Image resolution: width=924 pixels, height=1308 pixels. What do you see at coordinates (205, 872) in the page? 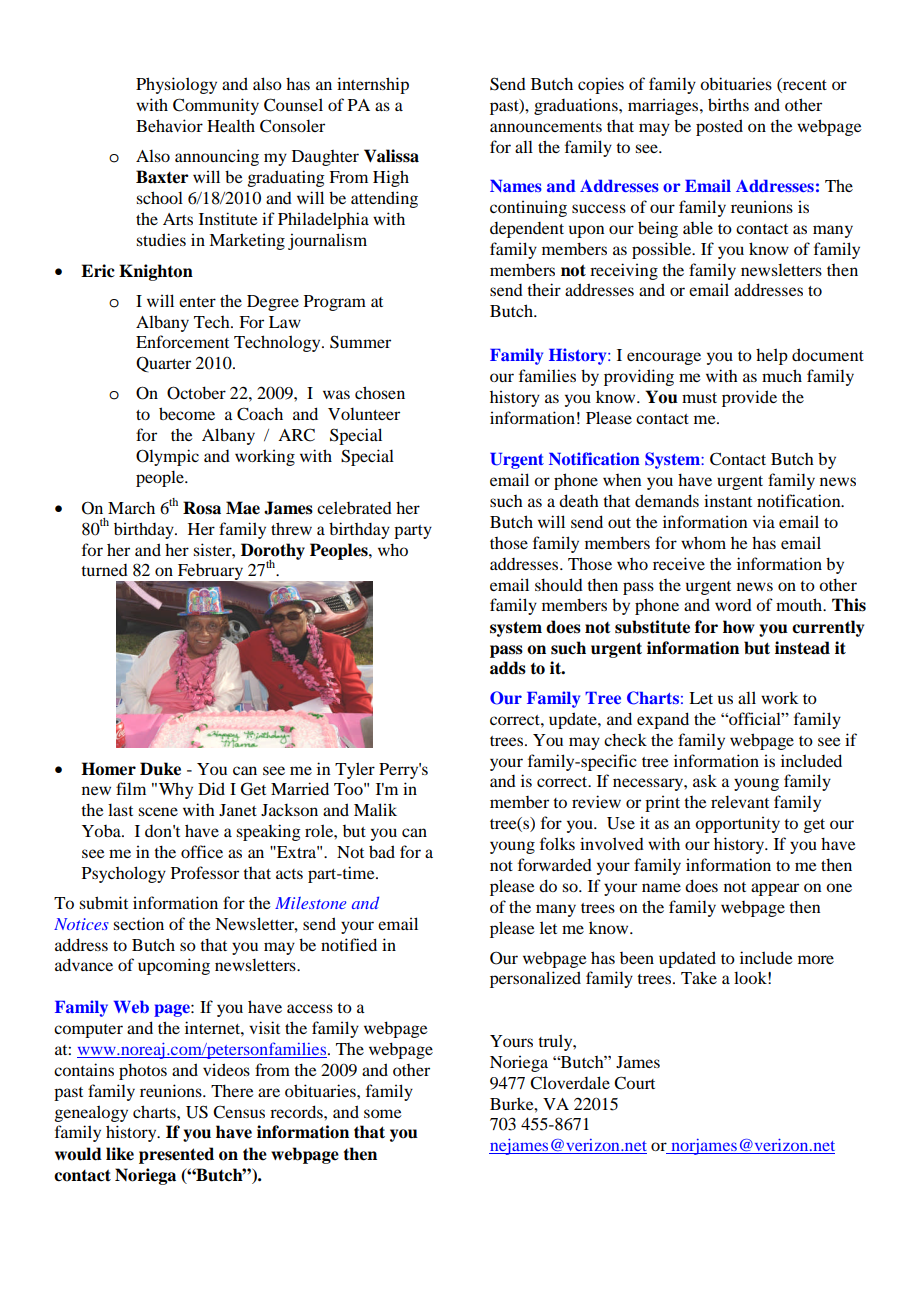
I see `Professor` at bounding box center [205, 872].
